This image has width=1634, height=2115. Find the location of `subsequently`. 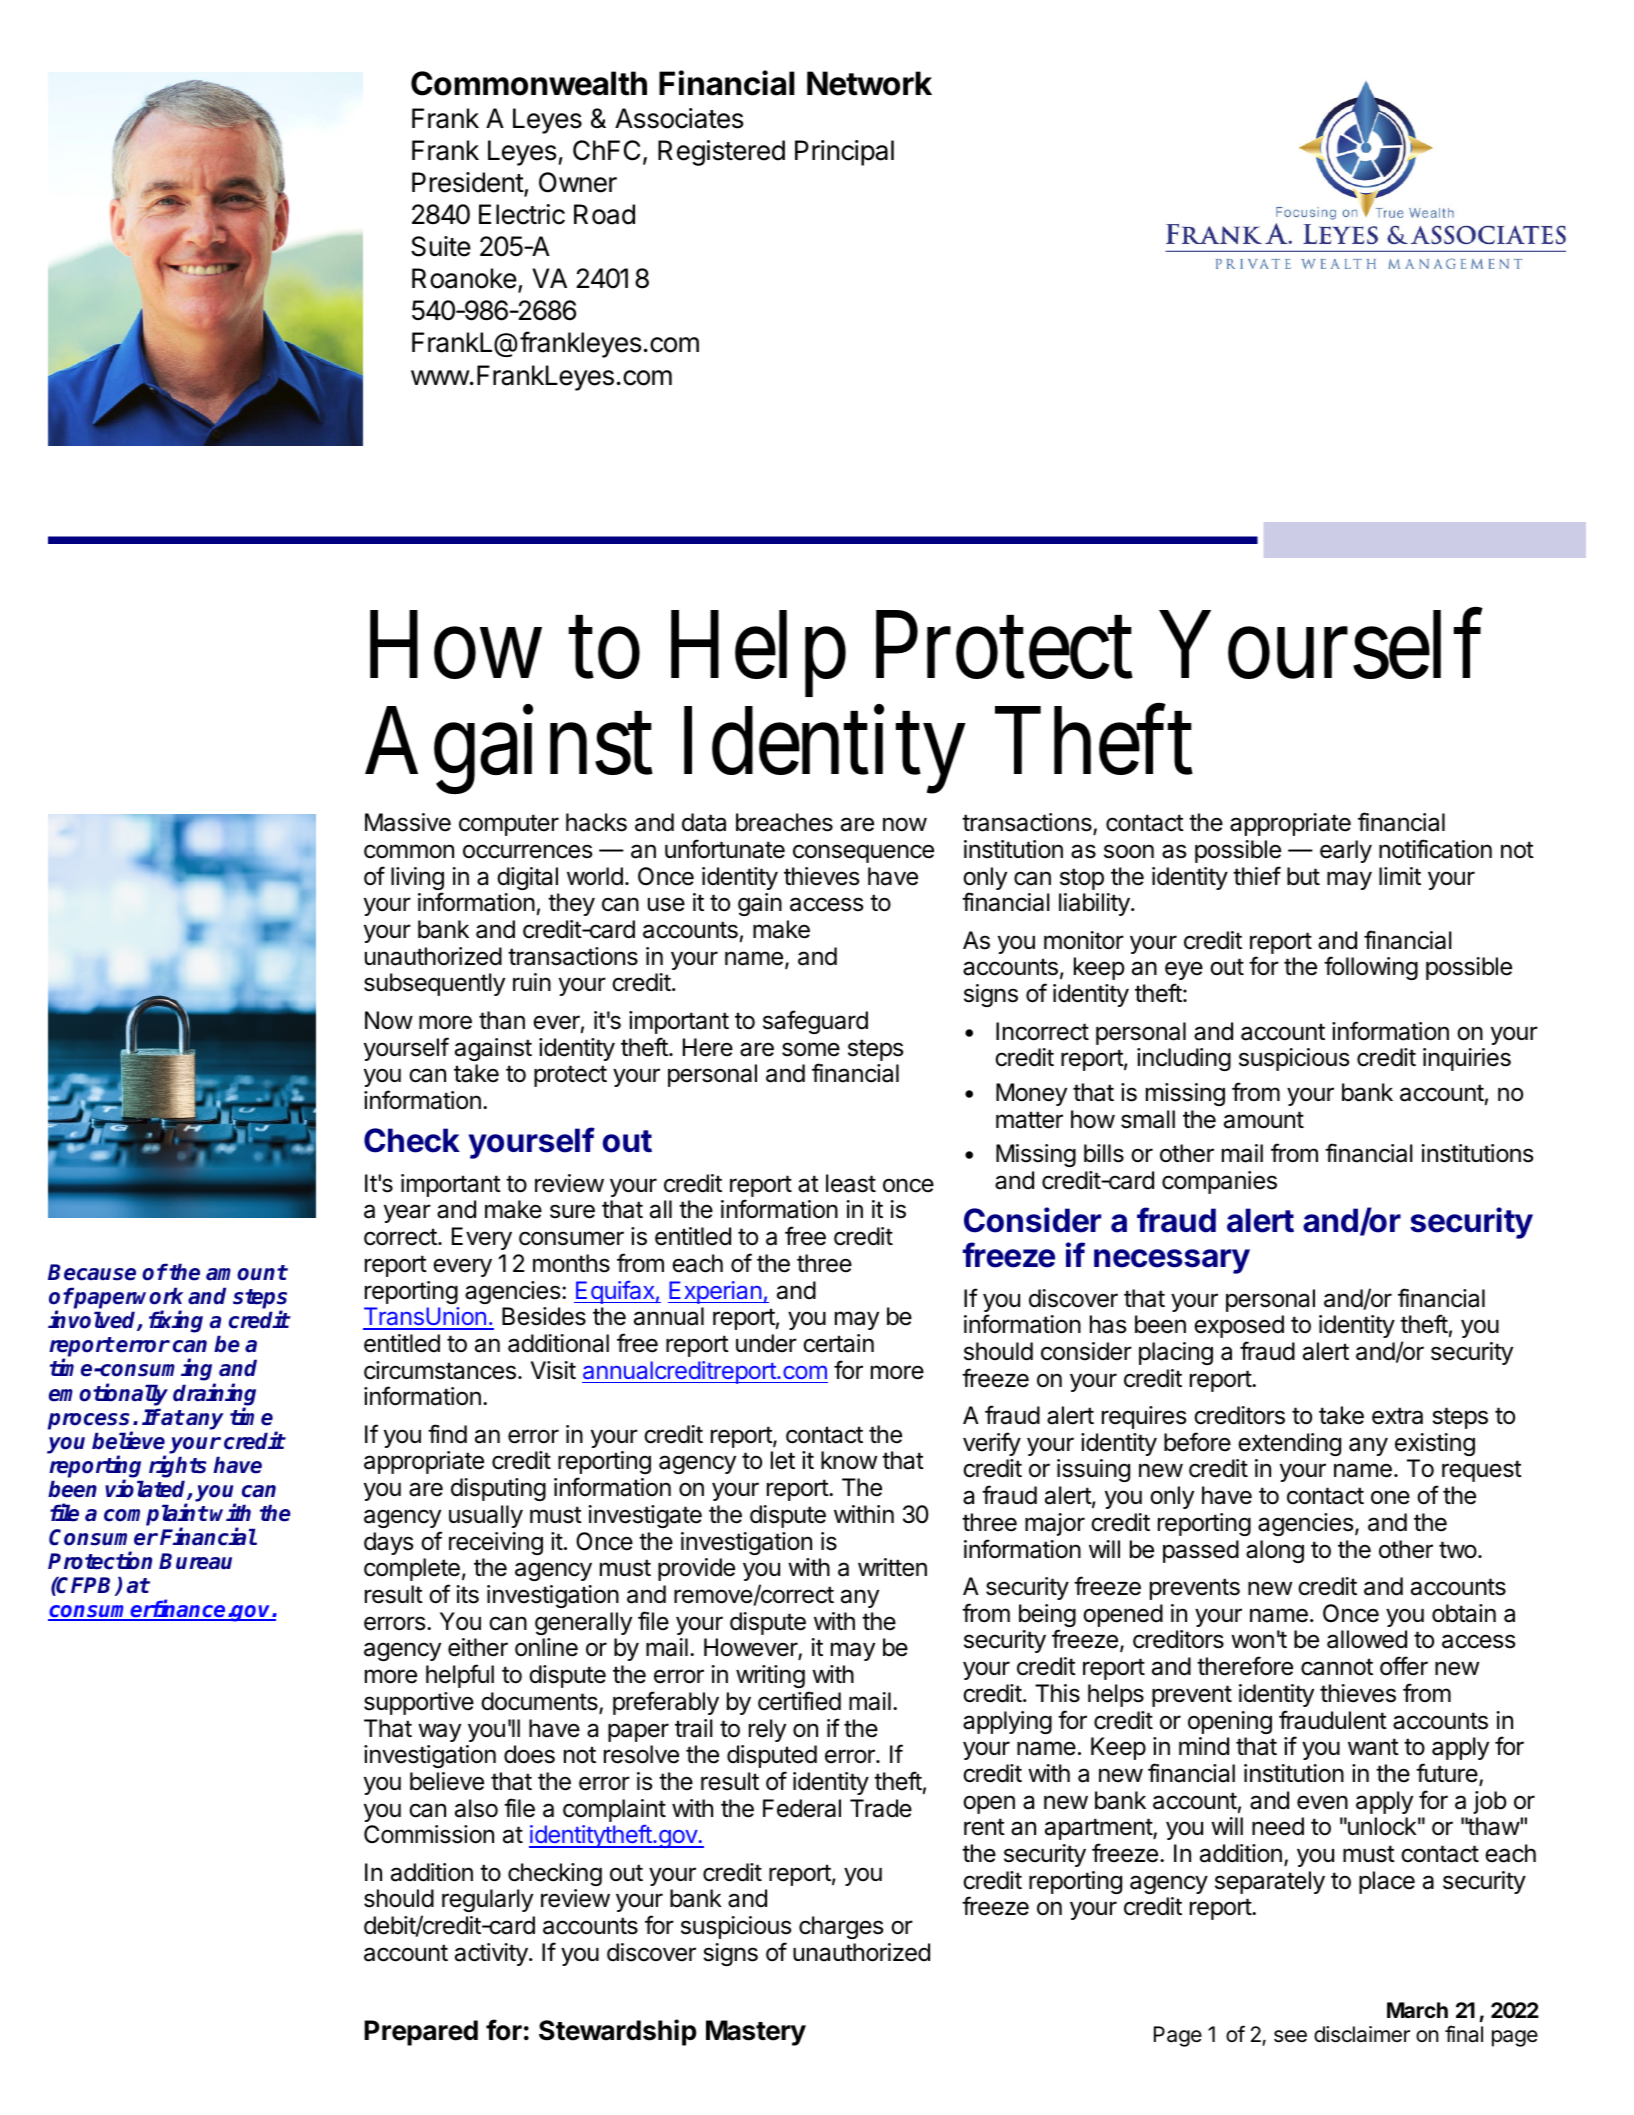

subsequently is located at coordinates (434, 984).
